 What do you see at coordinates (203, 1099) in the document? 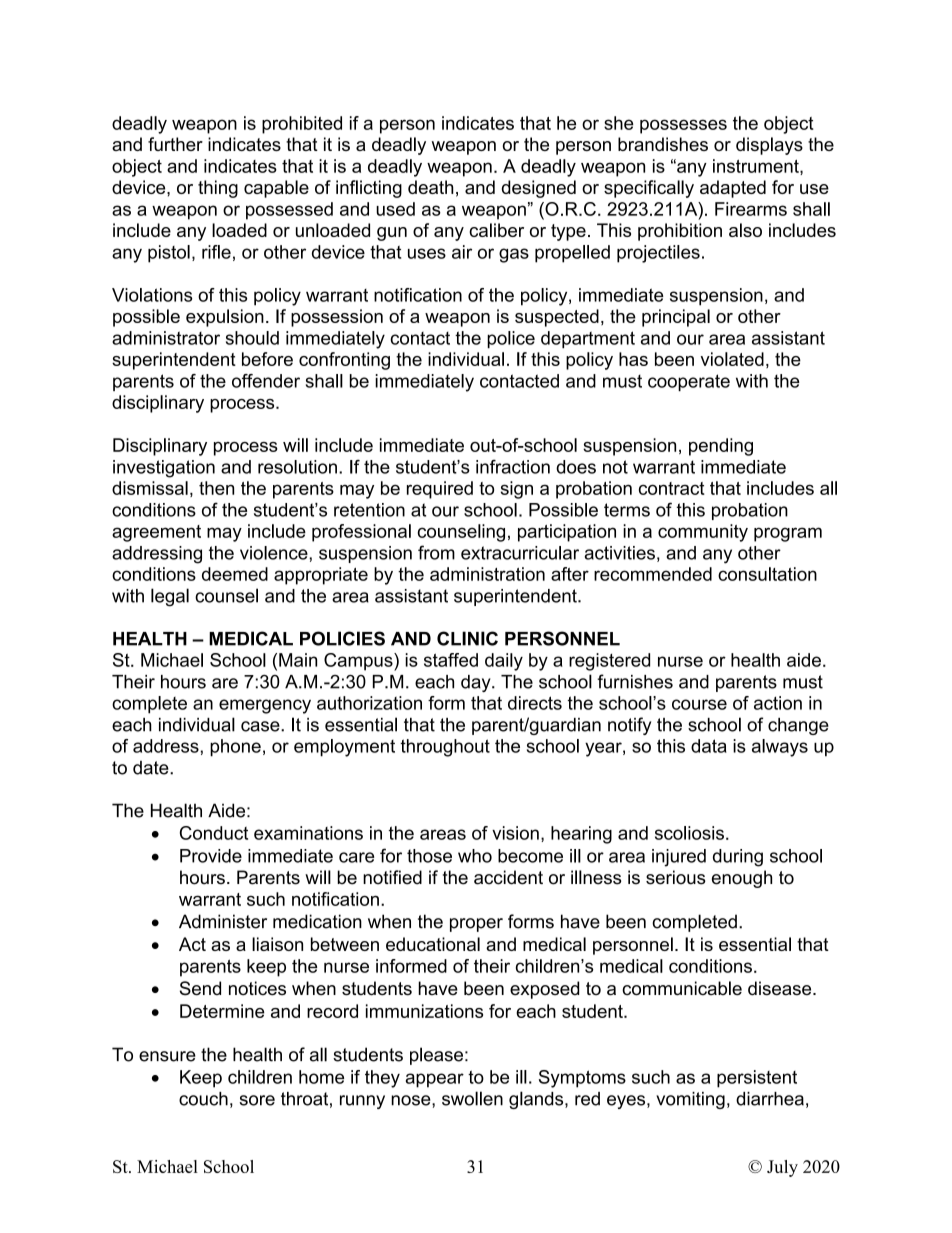
I see `couch` at bounding box center [203, 1099].
